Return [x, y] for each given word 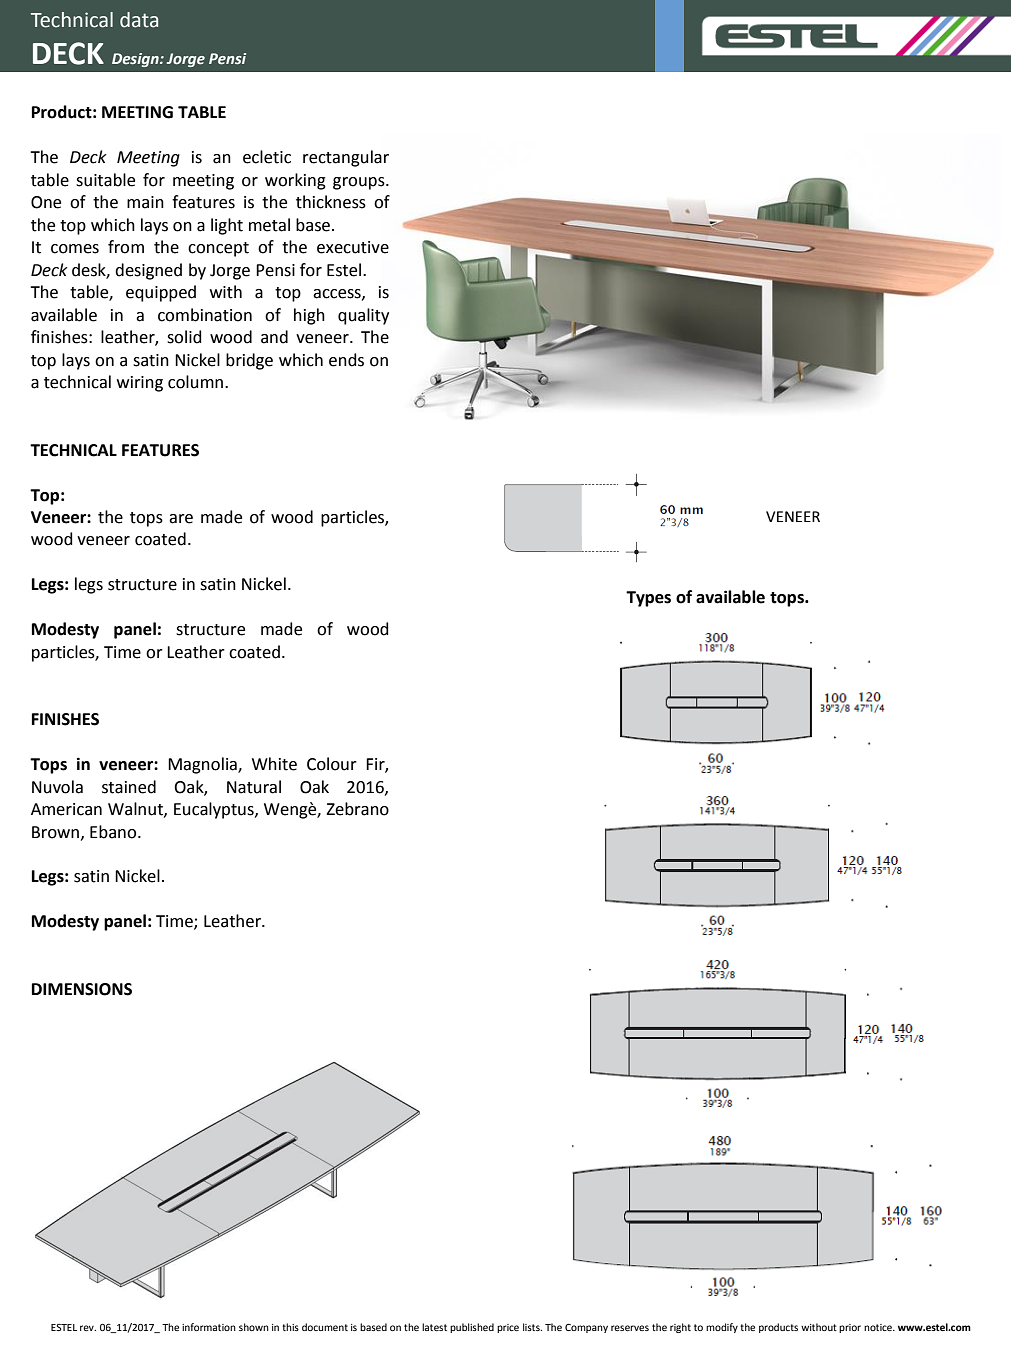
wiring [140, 384]
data [139, 20]
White [274, 764]
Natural [254, 787]
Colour [332, 764]
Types [648, 599]
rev [88, 1328]
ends [346, 360]
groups [360, 183]
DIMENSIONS [82, 989]
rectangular [346, 158]
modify [722, 1328]
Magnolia [203, 765]
